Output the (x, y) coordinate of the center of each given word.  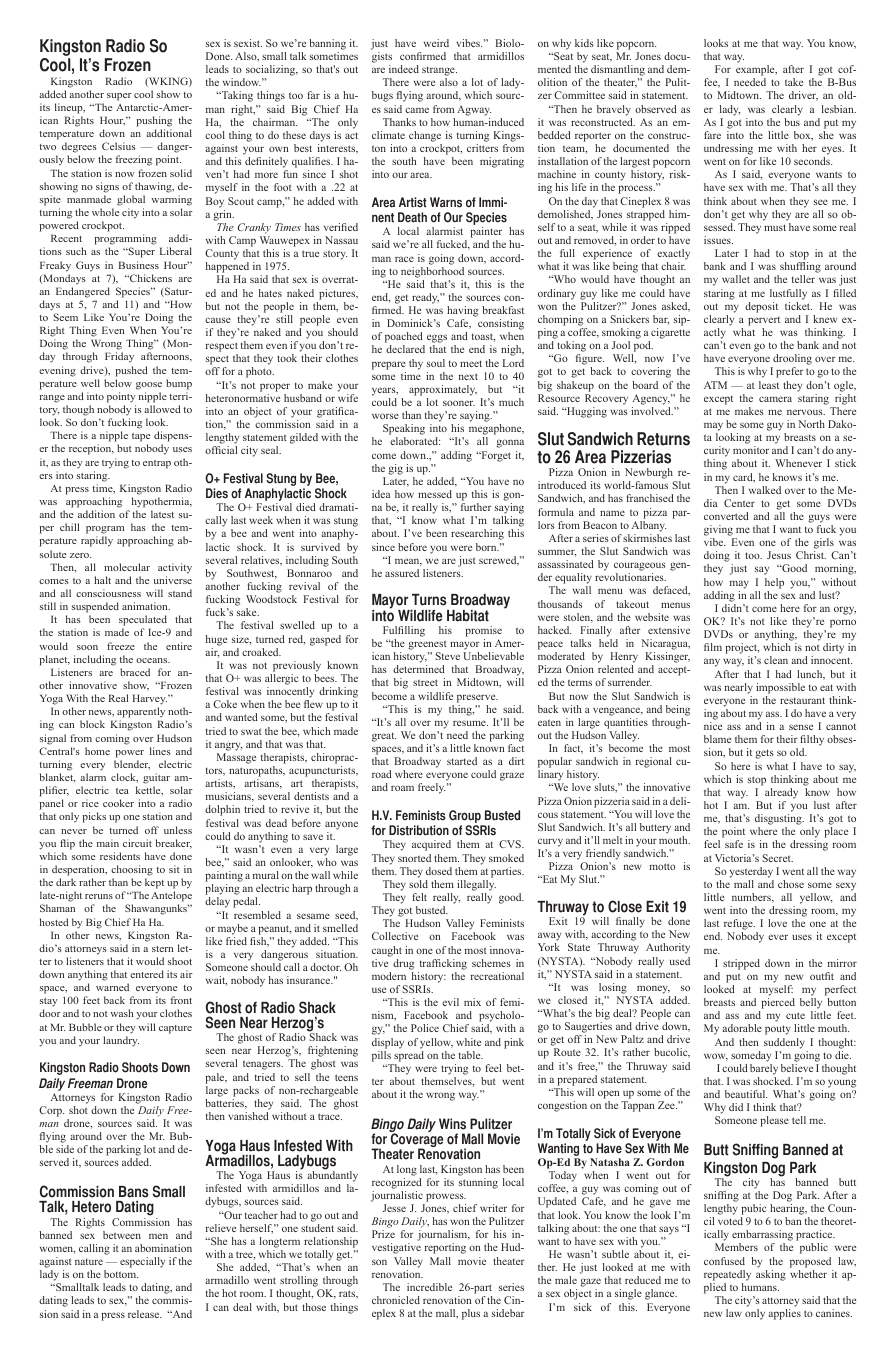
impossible (780, 688)
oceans (153, 660)
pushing (154, 121)
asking (771, 1275)
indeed (404, 69)
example (756, 72)
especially (142, 1262)
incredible (429, 1287)
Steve (447, 656)
